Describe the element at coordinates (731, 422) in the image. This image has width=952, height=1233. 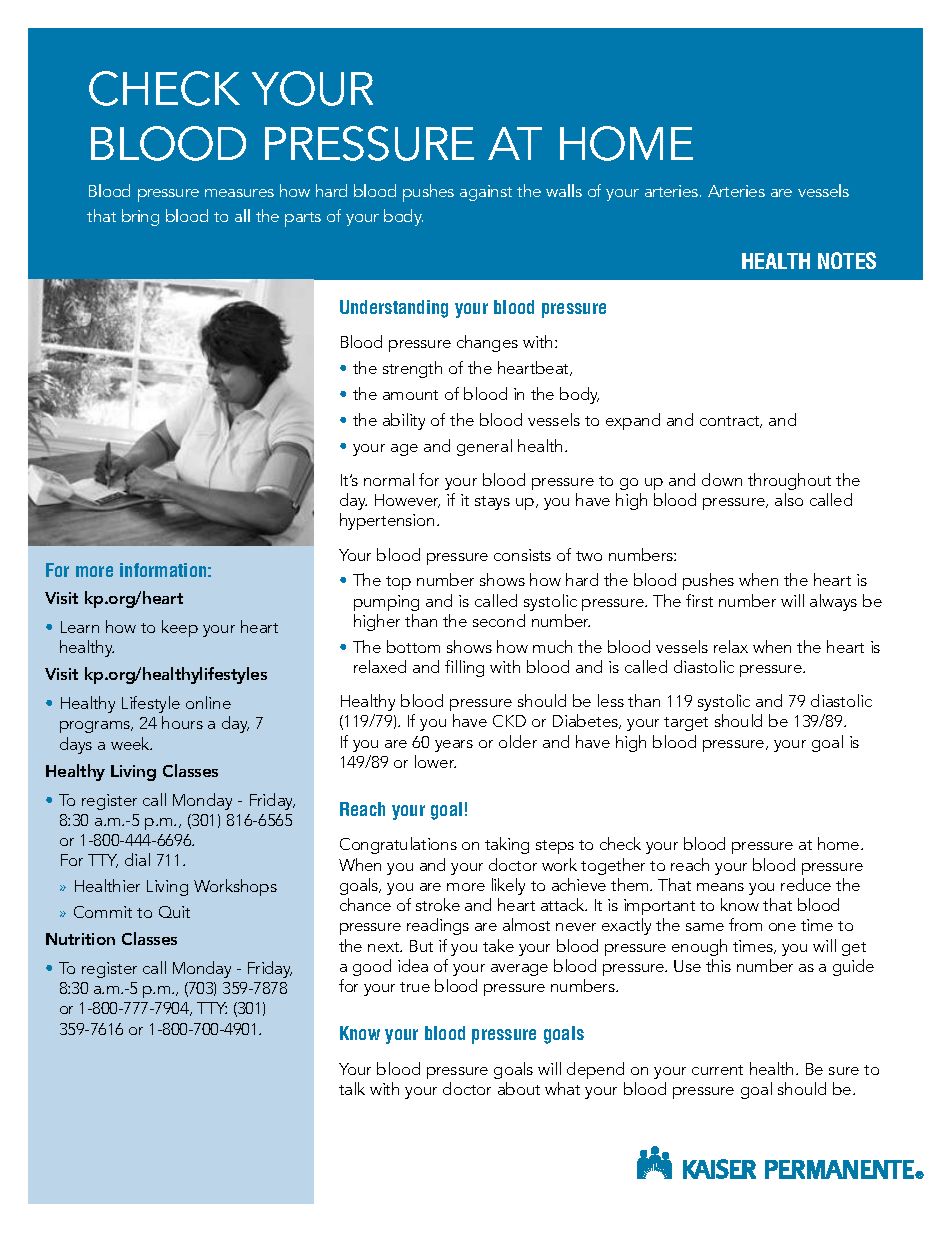
I see `contract` at that location.
